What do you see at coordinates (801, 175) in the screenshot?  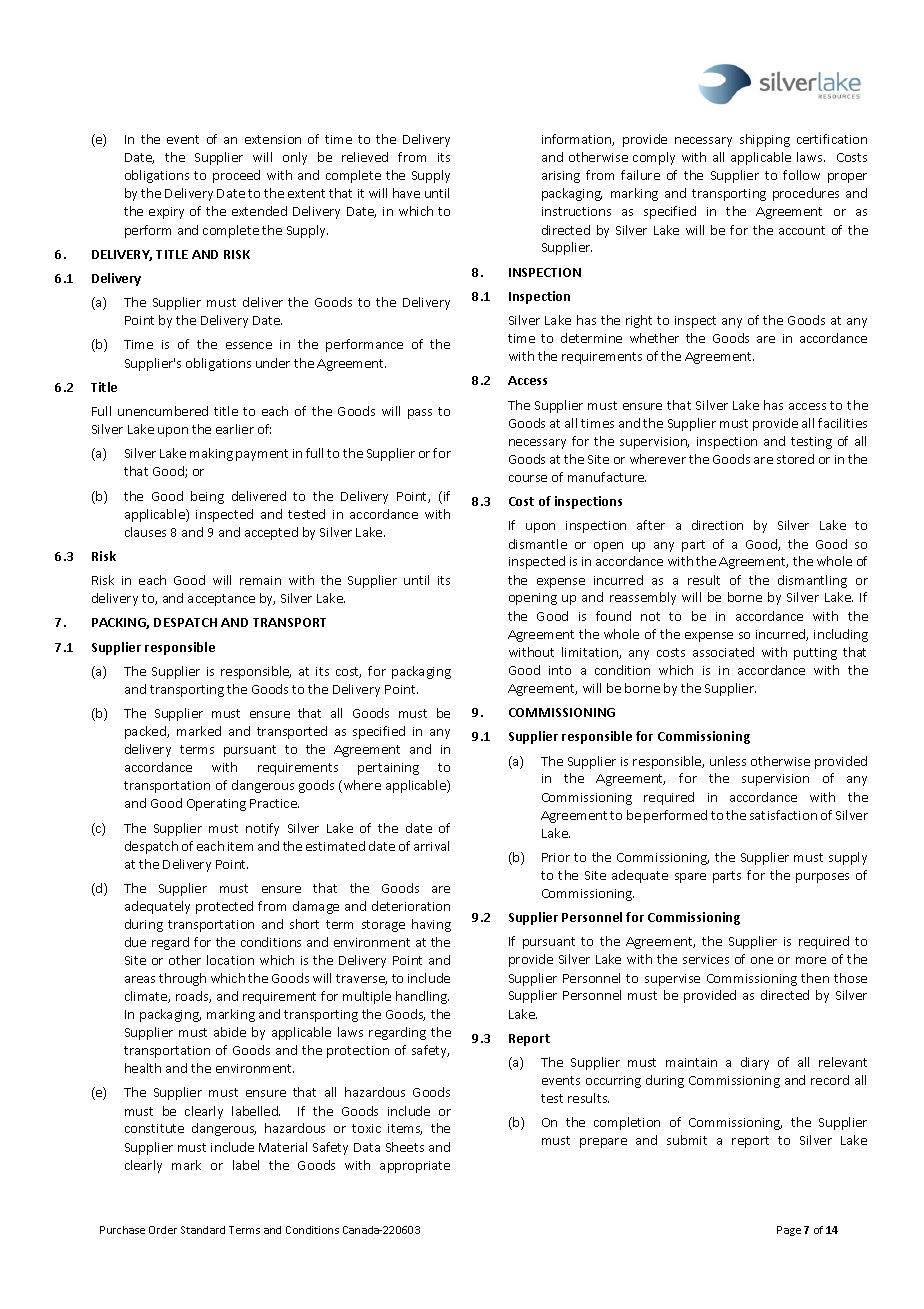 I see `follow` at bounding box center [801, 175].
